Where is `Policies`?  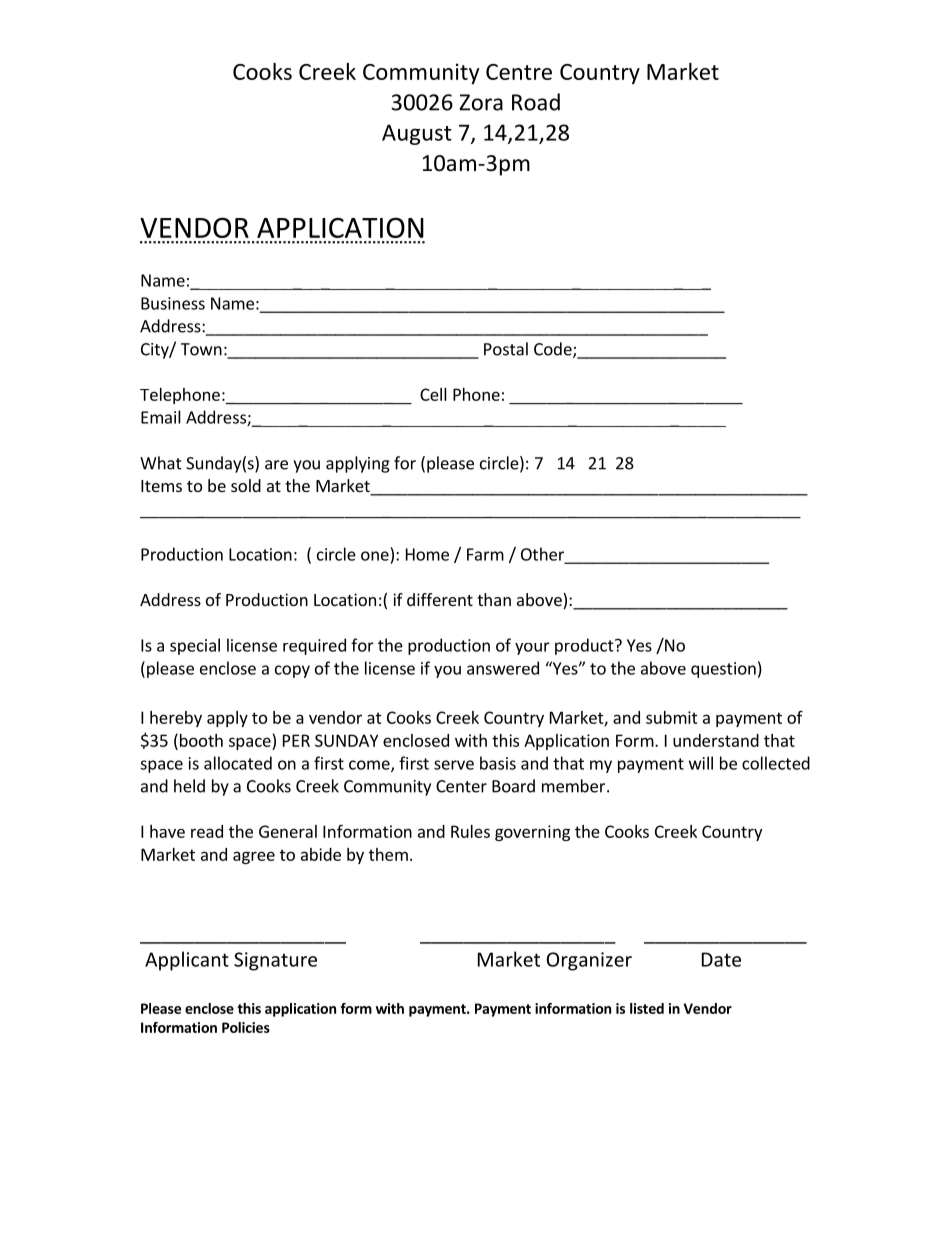 Policies is located at coordinates (246, 1027).
